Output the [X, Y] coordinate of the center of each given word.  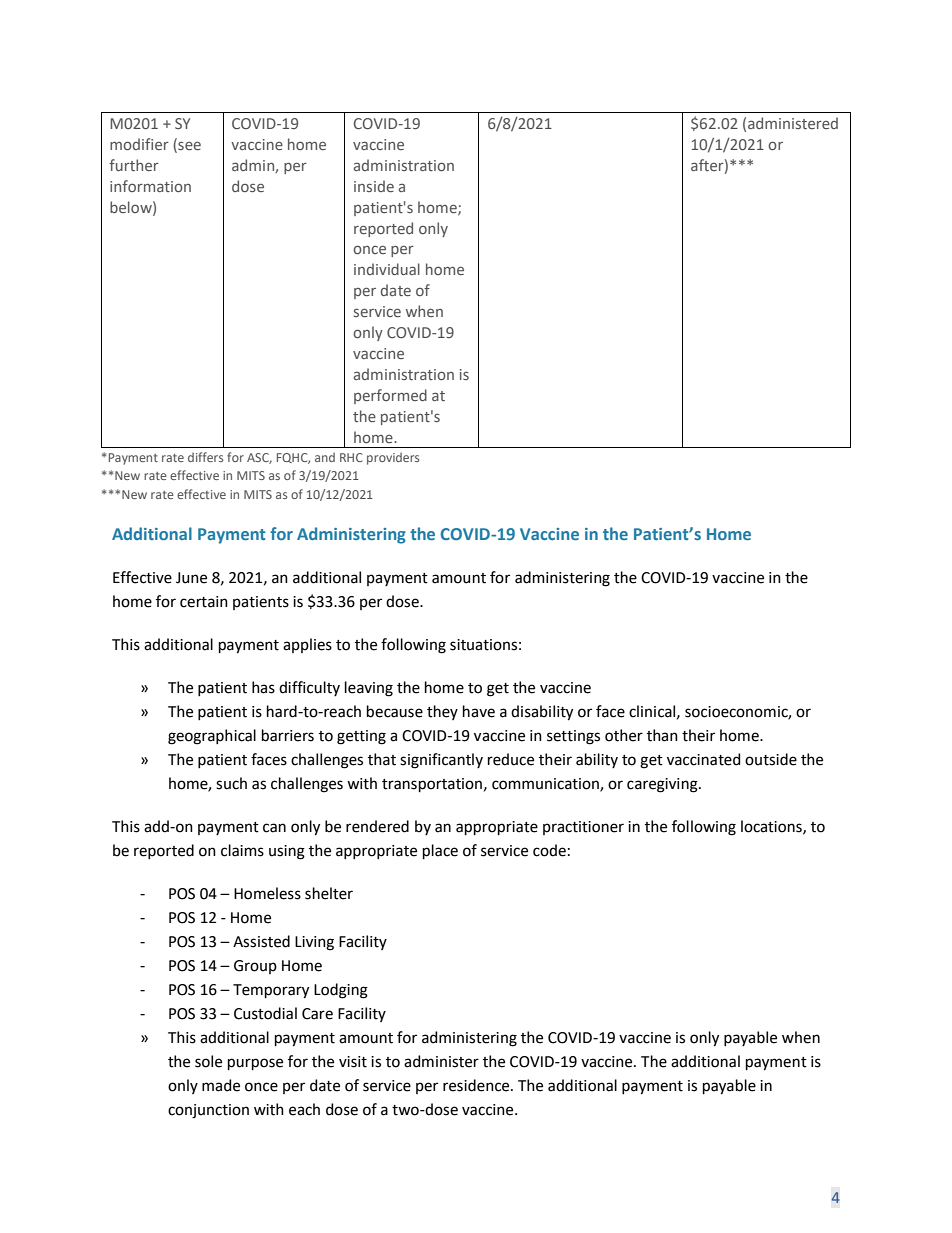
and [325, 457]
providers [393, 459]
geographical [212, 737]
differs [205, 457]
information [150, 186]
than [662, 735]
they [442, 712]
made [221, 1085]
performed [390, 396]
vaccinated [703, 759]
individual [387, 269]
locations [772, 827]
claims [242, 850]
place [440, 851]
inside [374, 186]
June [191, 578]
